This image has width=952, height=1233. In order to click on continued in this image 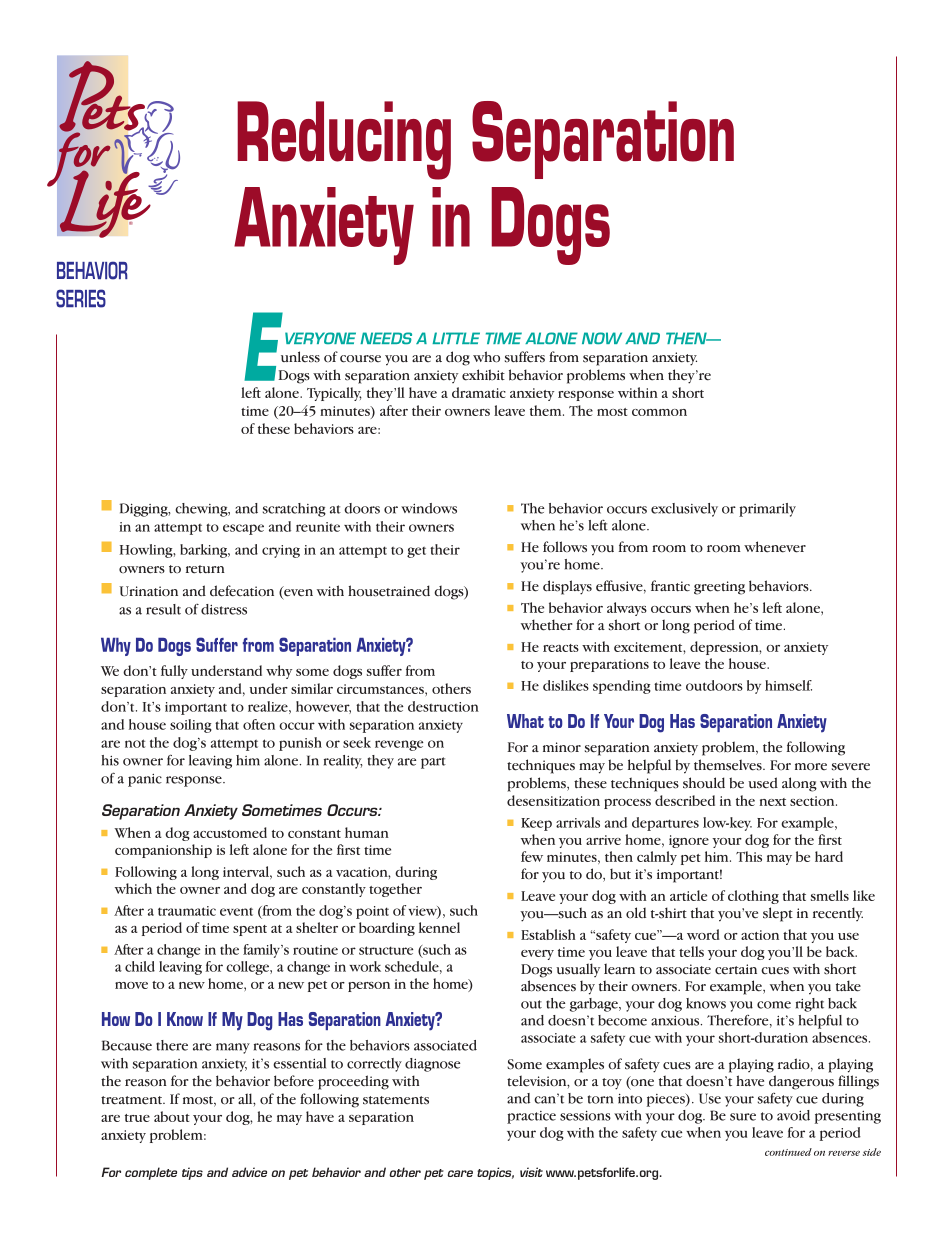, I will do `click(788, 1152)`.
